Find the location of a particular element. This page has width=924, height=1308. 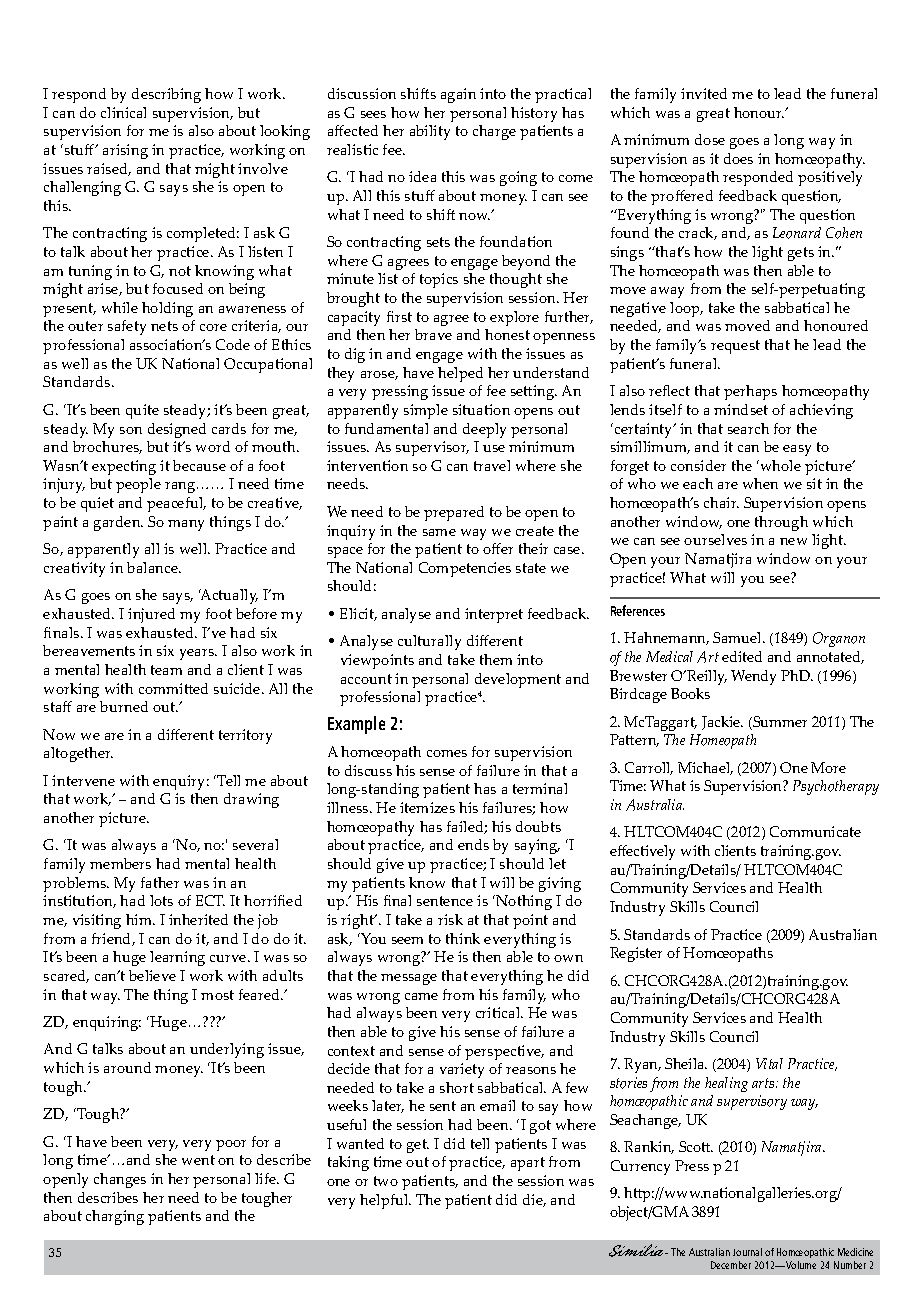

Wendy is located at coordinates (753, 677).
